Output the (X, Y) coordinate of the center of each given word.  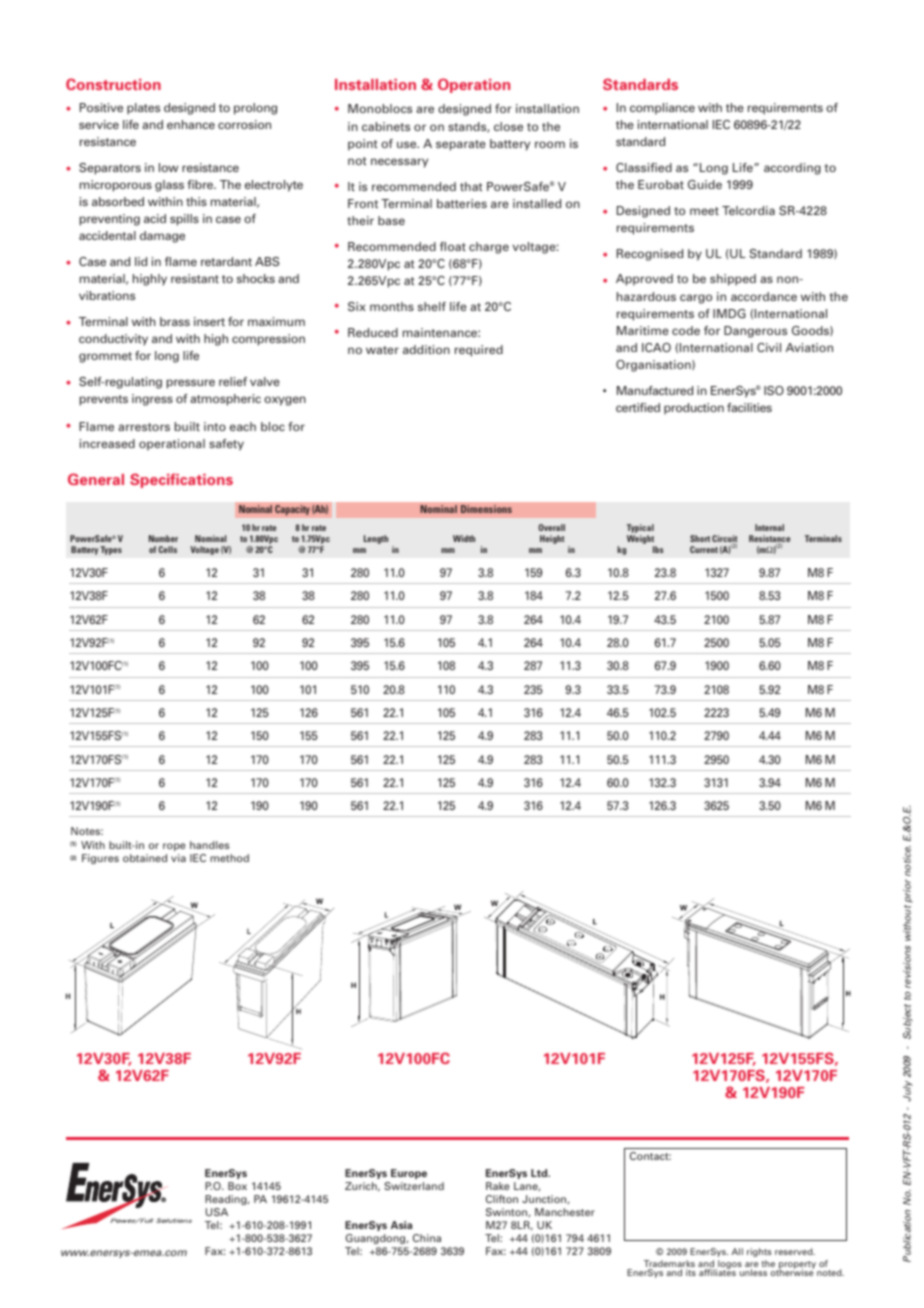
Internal (769, 527)
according (792, 169)
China (427, 1238)
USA (217, 1212)
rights (759, 1252)
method (229, 858)
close (508, 126)
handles (209, 845)
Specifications (181, 480)
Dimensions (486, 509)
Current (704, 549)
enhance (191, 124)
